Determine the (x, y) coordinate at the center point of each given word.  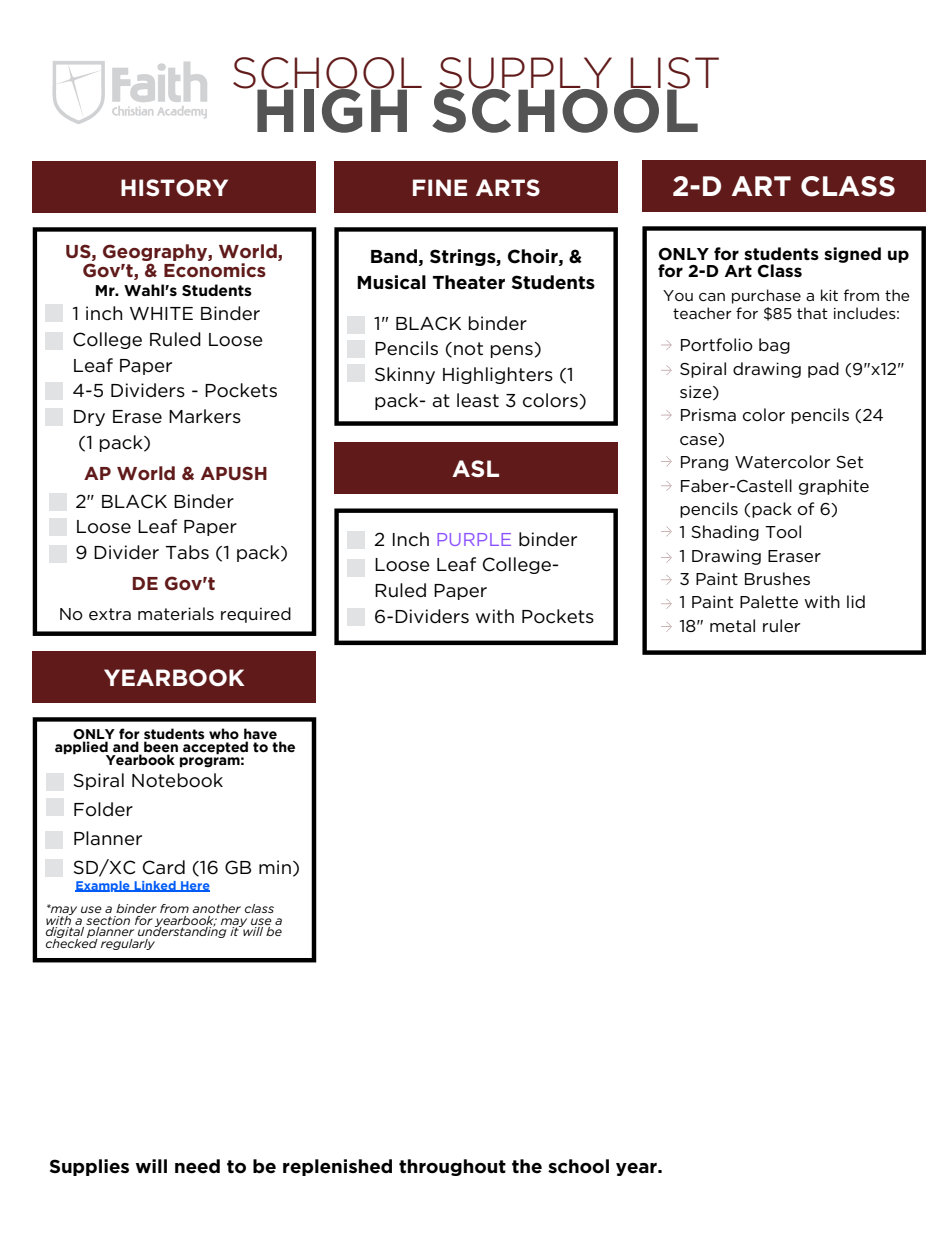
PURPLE (474, 539)
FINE (440, 187)
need (197, 1166)
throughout (452, 1167)
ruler (781, 625)
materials (176, 614)
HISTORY (174, 188)
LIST (674, 74)
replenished (337, 1167)
